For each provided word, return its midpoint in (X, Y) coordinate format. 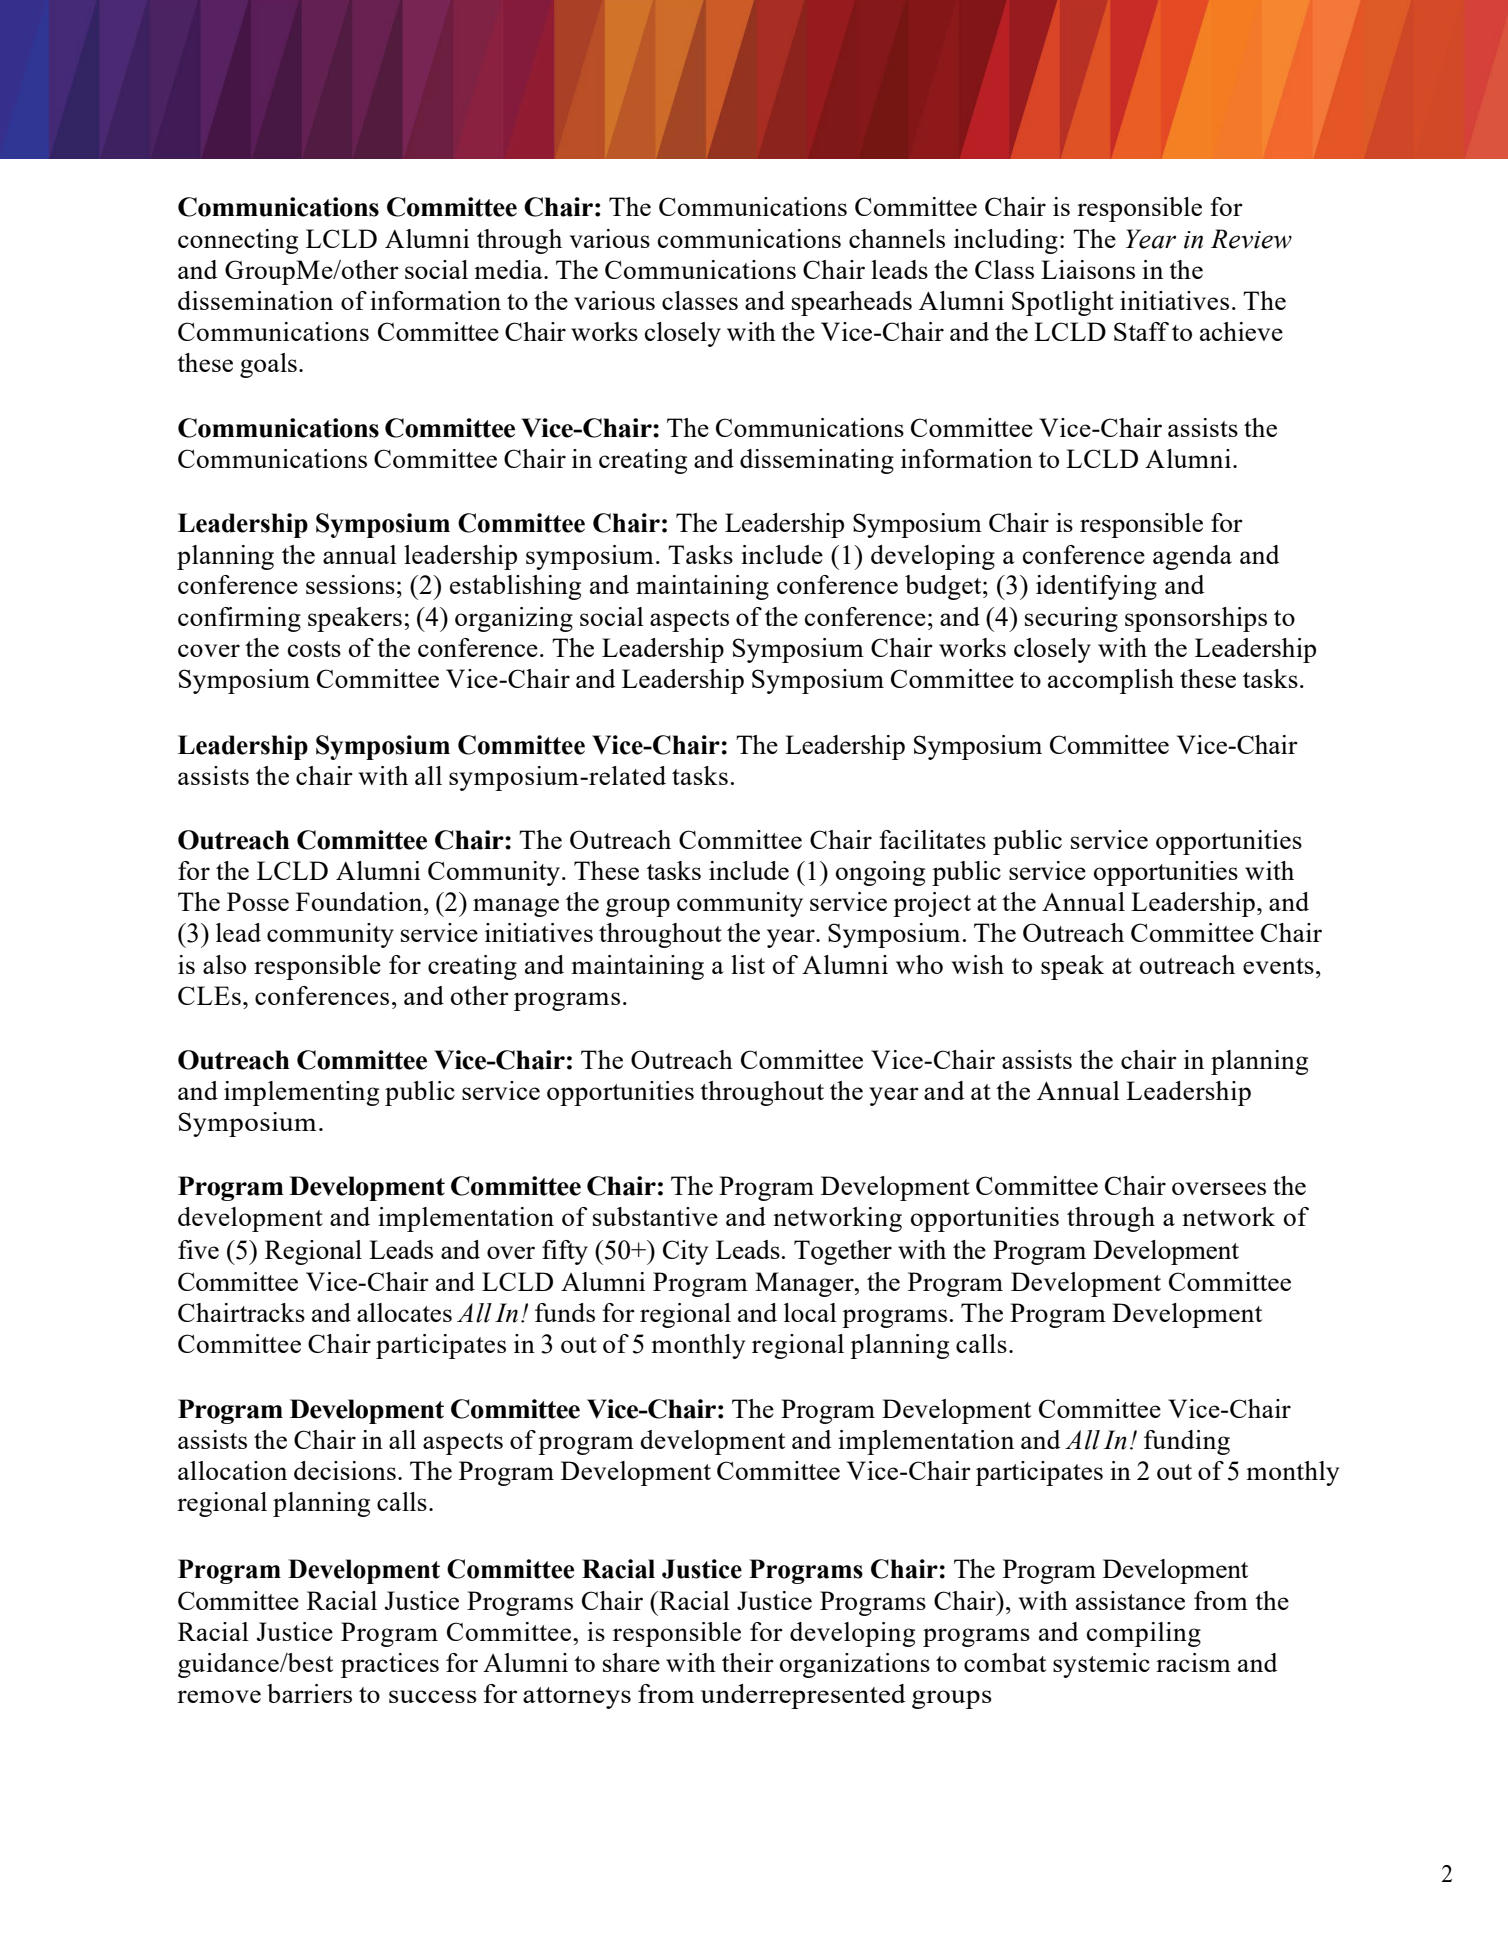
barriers (309, 1693)
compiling (1144, 1634)
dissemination (255, 300)
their (748, 1662)
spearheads (852, 303)
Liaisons (1088, 269)
